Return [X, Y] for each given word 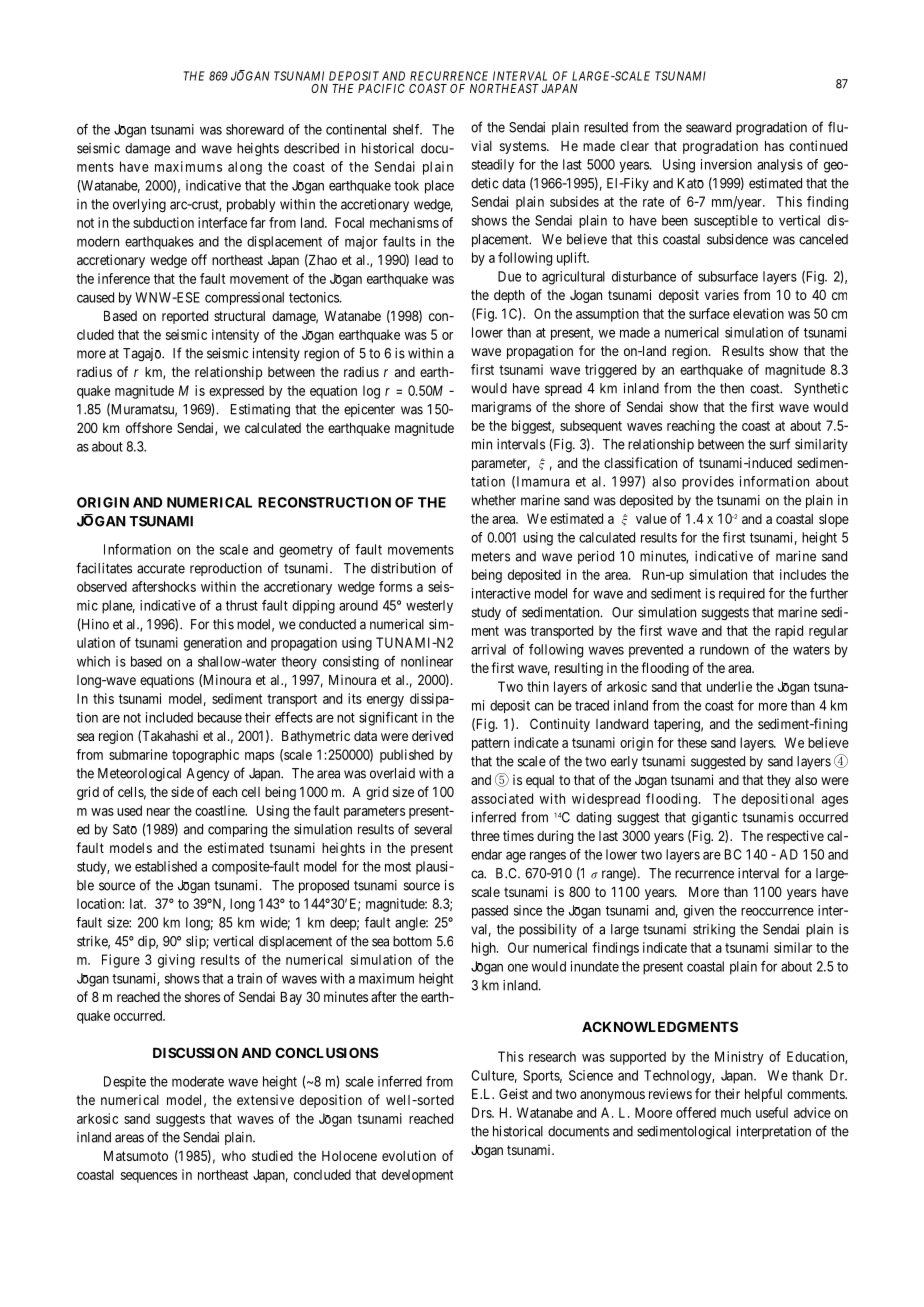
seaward [708, 127]
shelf [407, 129]
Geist [513, 1093]
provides [708, 483]
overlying [139, 206]
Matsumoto [136, 1156]
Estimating [260, 410]
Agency [207, 774]
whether [493, 500]
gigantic [715, 819]
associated [502, 798]
